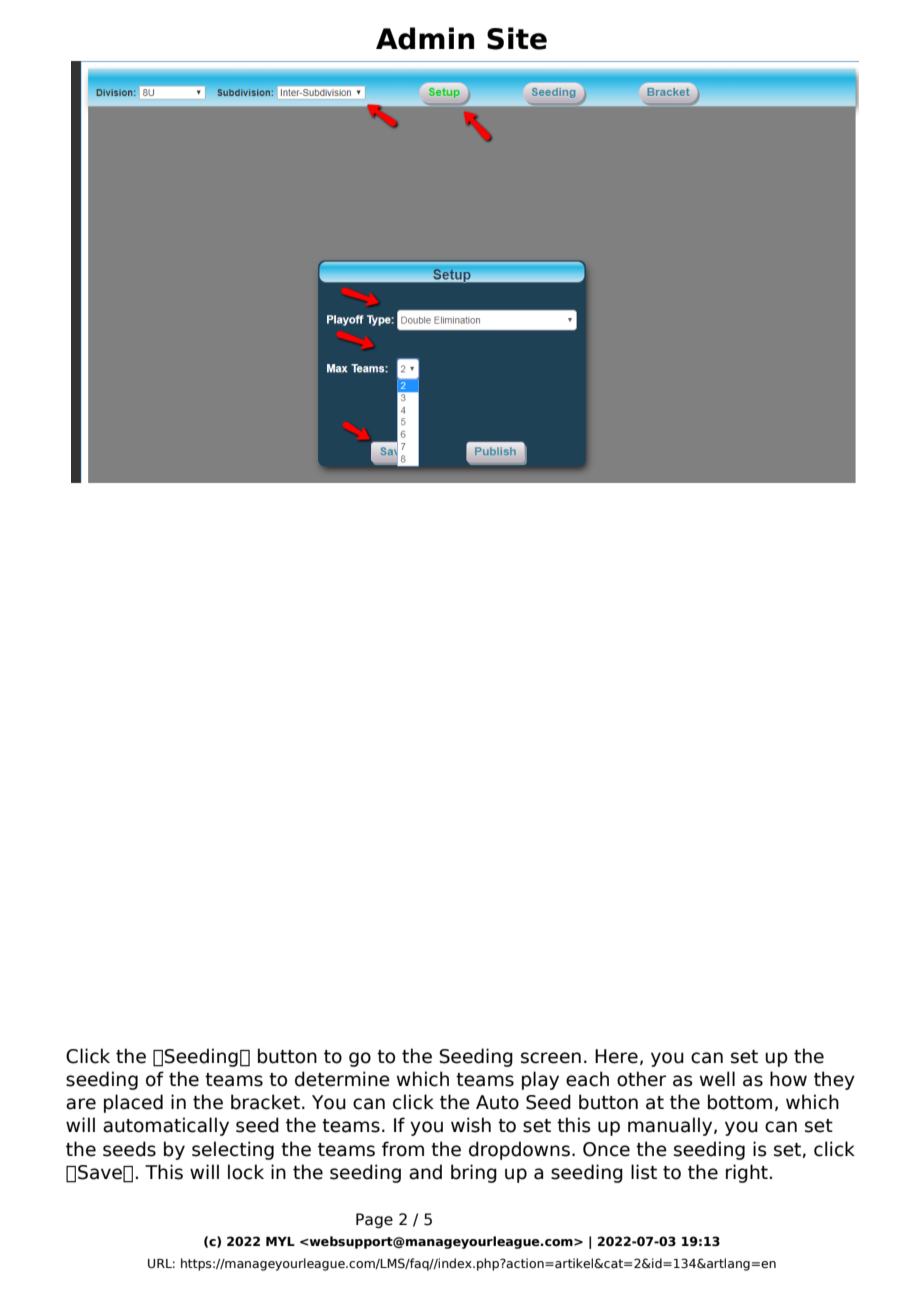  I want to click on play, so click(540, 1080).
